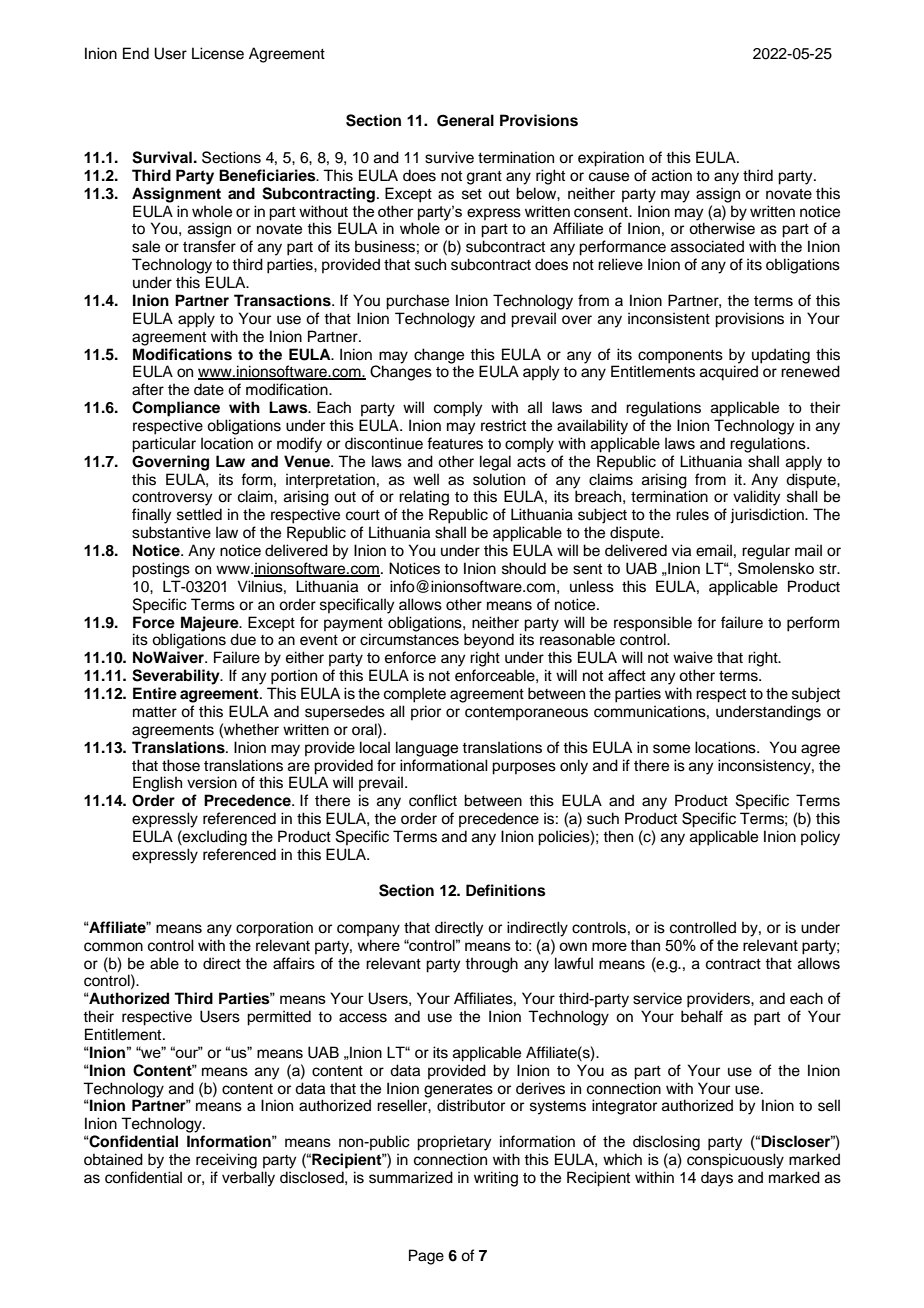  What do you see at coordinates (653, 624) in the screenshot?
I see `responsible` at bounding box center [653, 624].
